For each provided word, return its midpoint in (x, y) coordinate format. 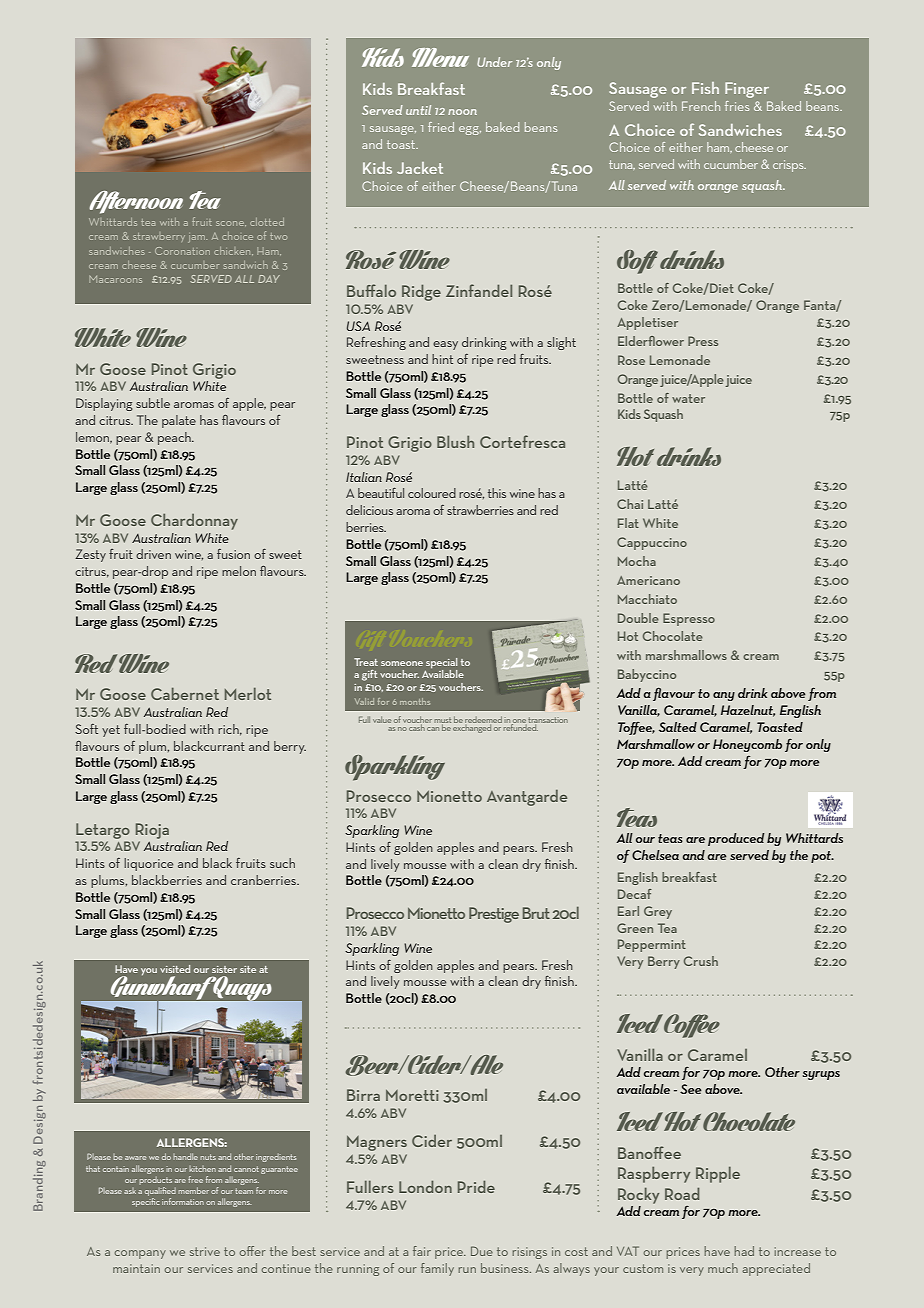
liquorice (148, 864)
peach (175, 438)
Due (482, 1251)
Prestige (494, 915)
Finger (747, 90)
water (688, 398)
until (418, 110)
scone (231, 223)
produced (736, 839)
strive (205, 1251)
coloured (432, 493)
